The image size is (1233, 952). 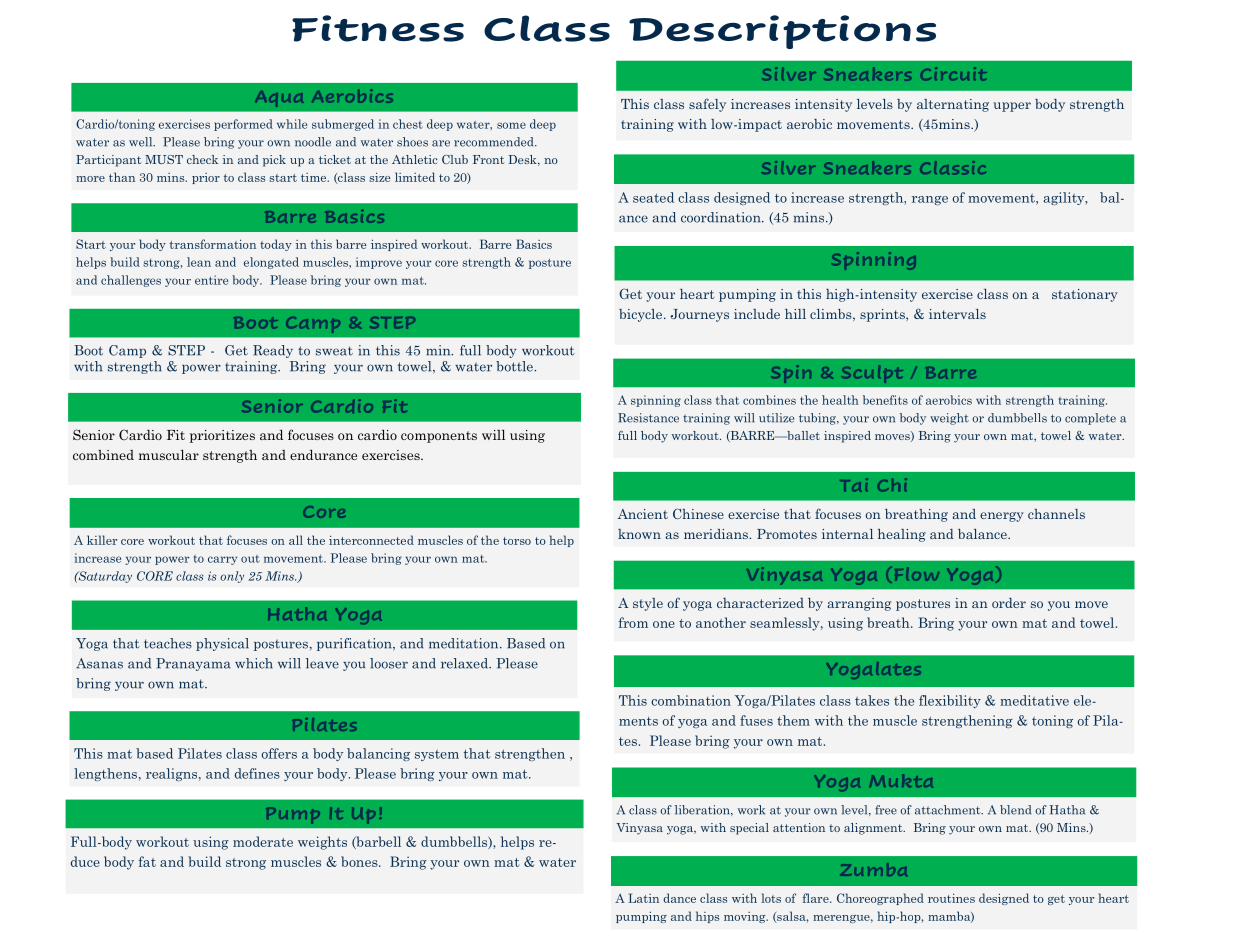 I want to click on from, so click(x=633, y=622).
